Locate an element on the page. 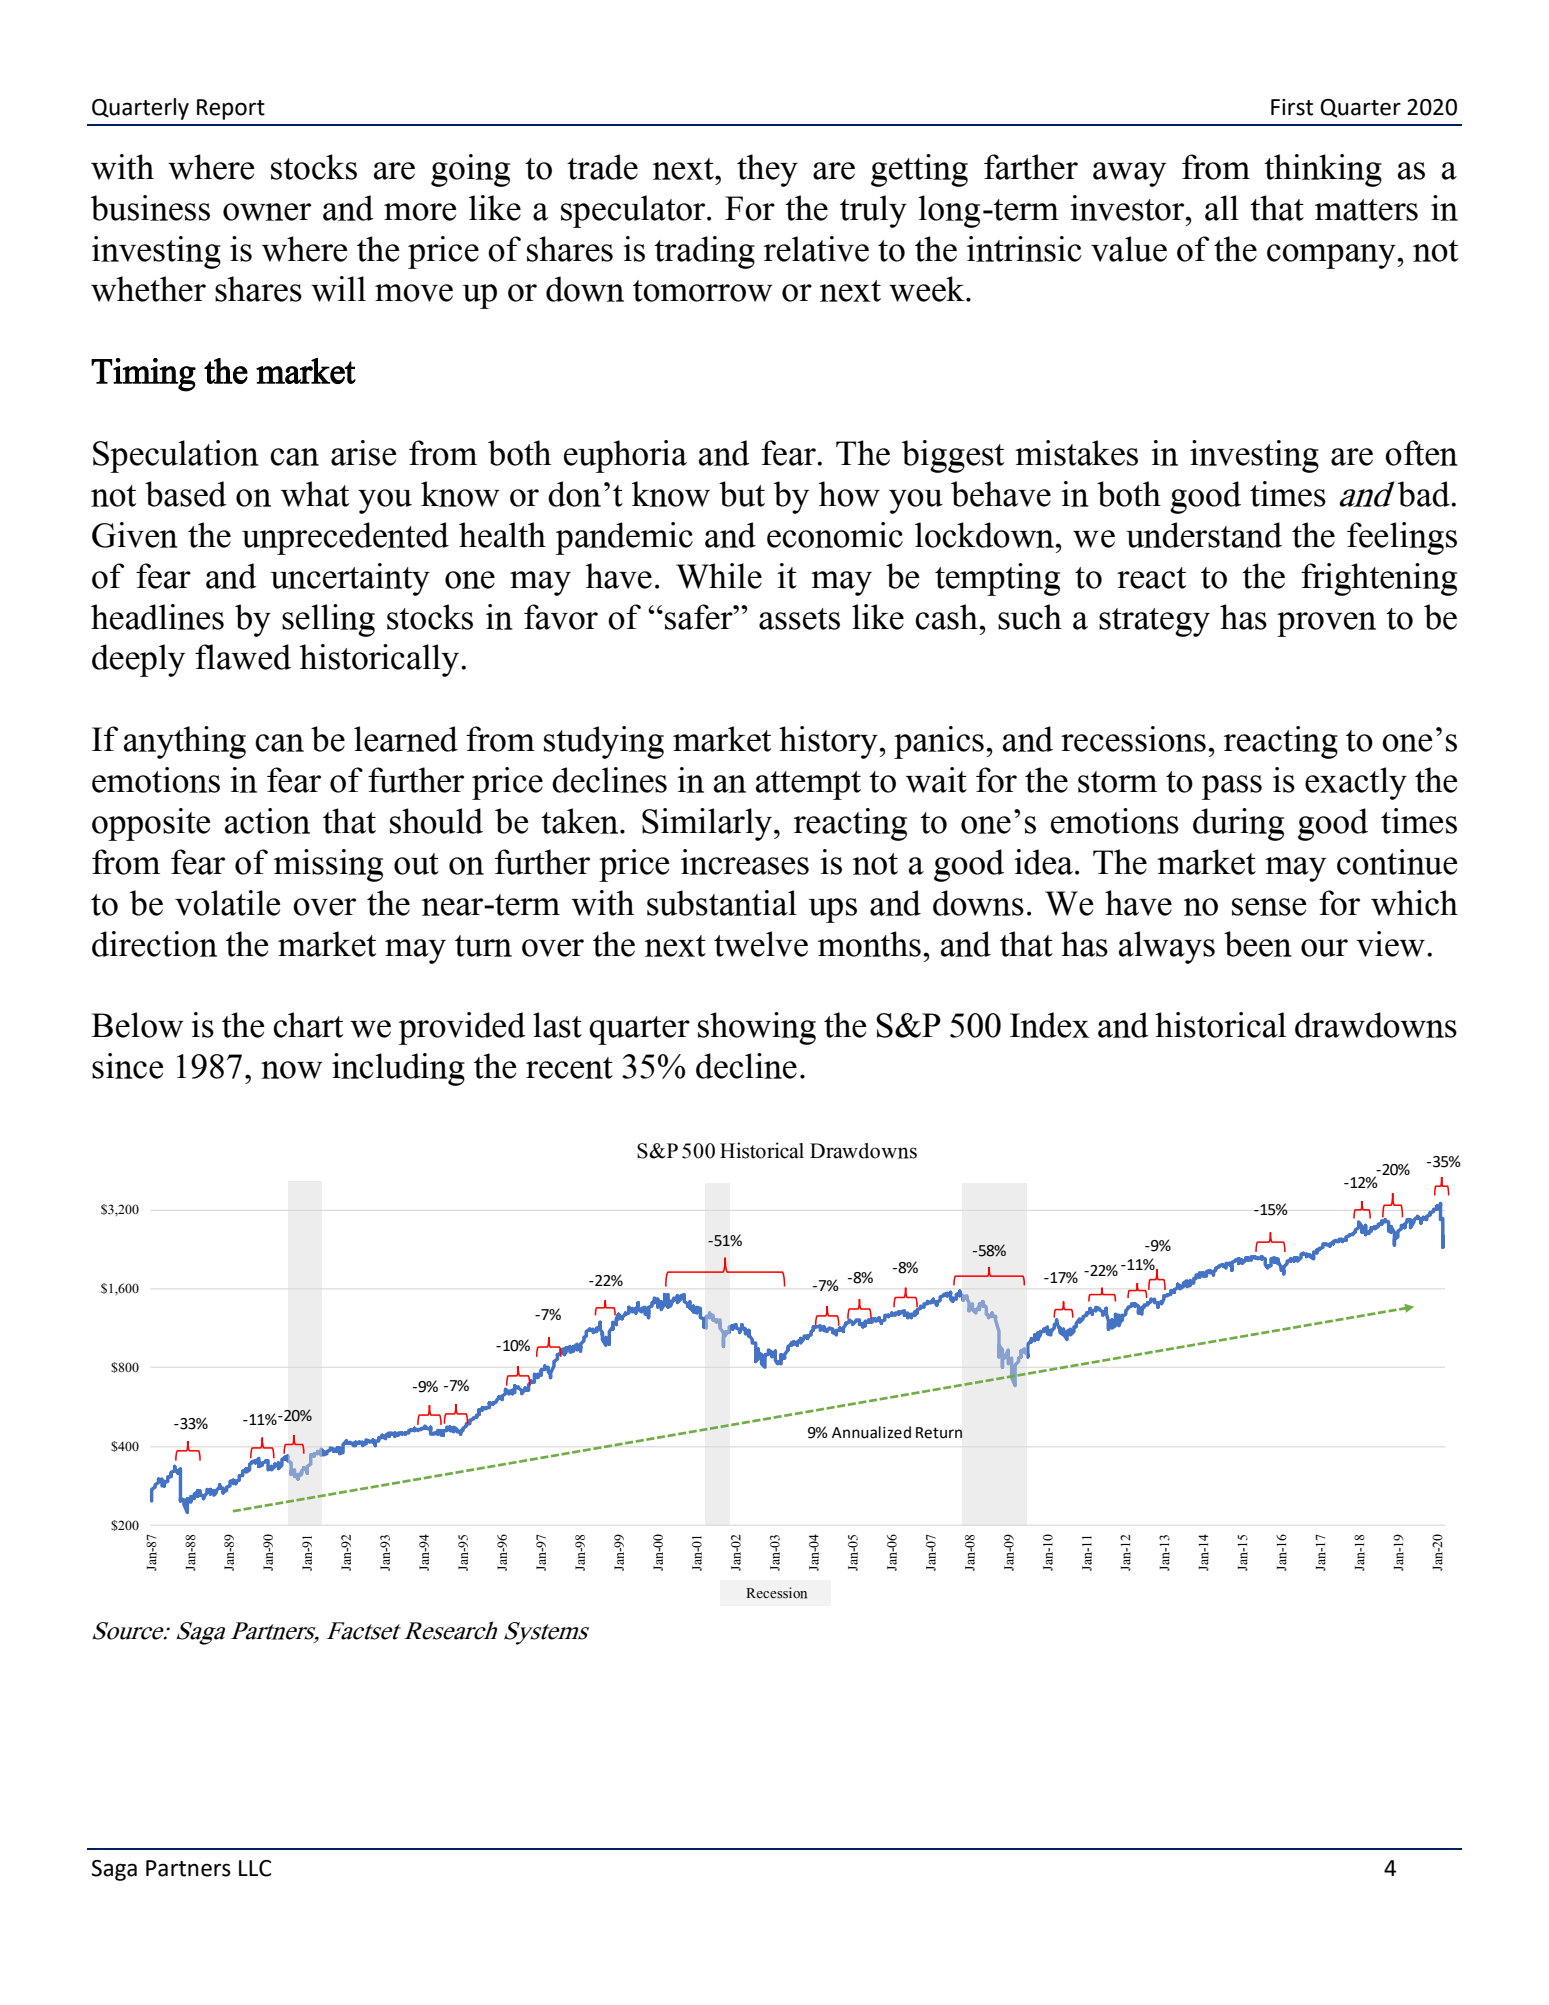 The image size is (1549, 2005). Index is located at coordinates (1050, 1025).
